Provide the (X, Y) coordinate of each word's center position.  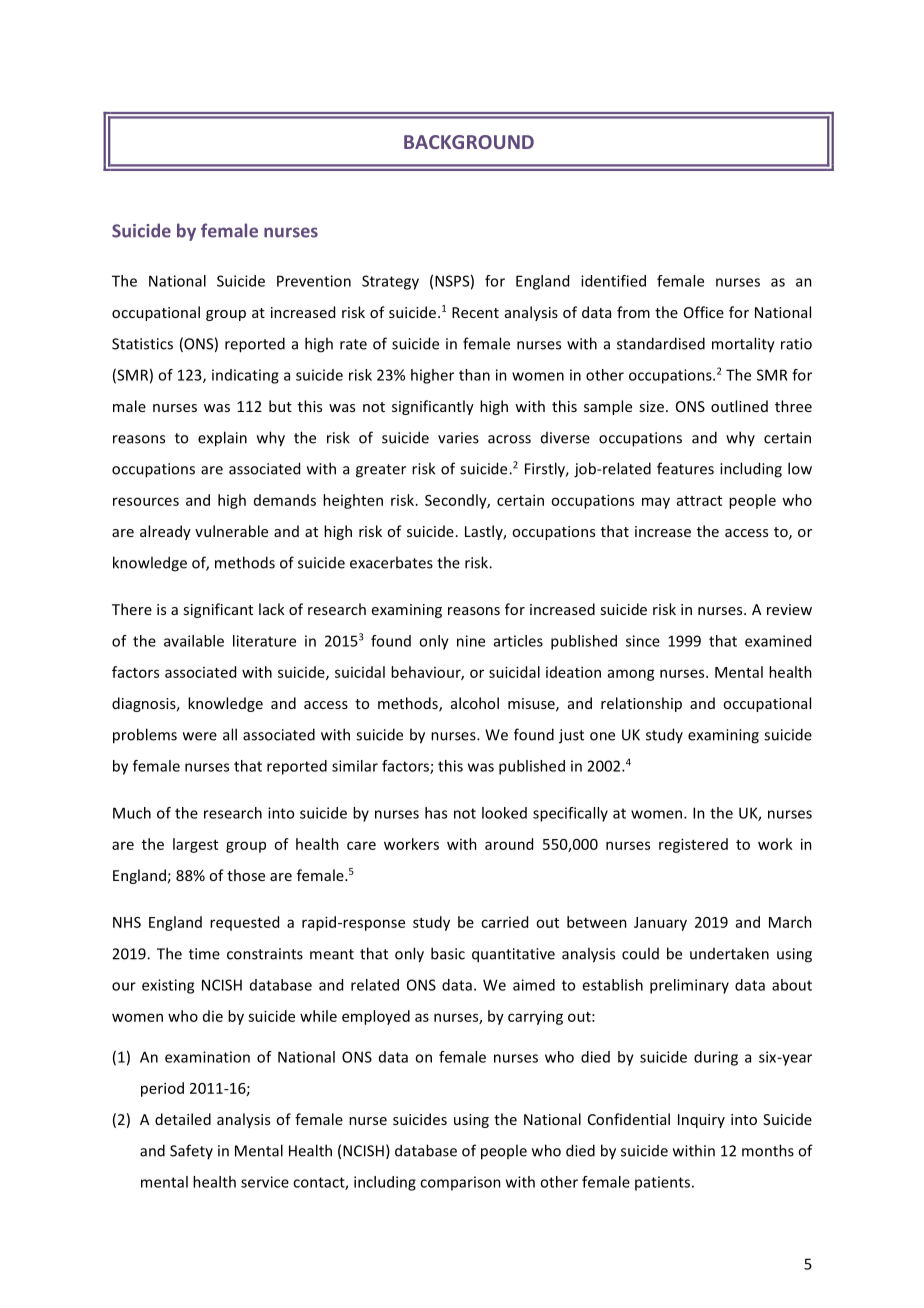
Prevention (314, 281)
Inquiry (701, 1121)
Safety (191, 1151)
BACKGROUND (469, 142)
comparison (460, 1183)
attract (699, 501)
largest (195, 845)
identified (613, 281)
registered (693, 845)
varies (458, 438)
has (436, 813)
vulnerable (231, 531)
